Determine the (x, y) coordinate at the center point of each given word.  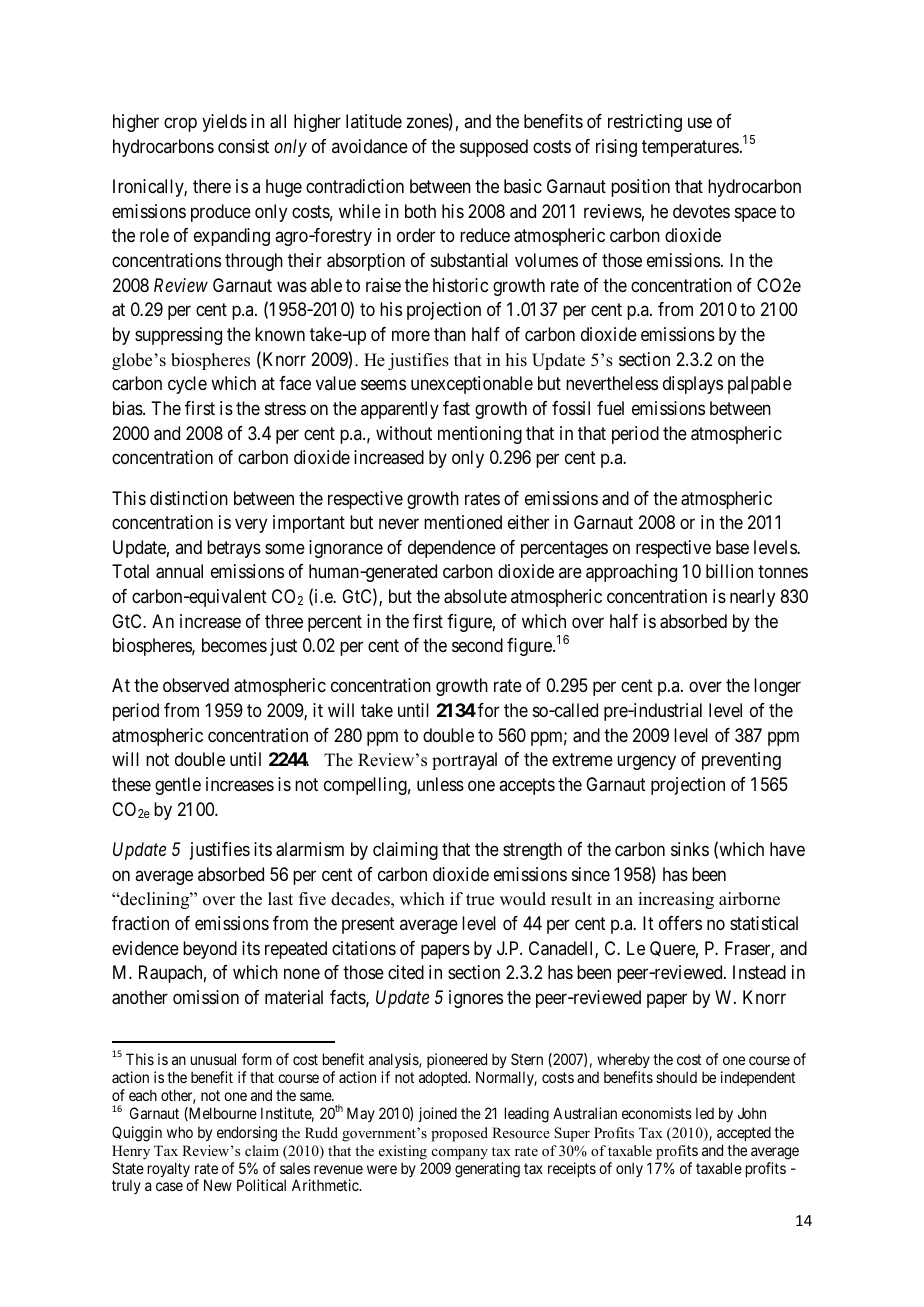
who (180, 1132)
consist (243, 146)
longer (777, 687)
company (460, 1154)
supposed (494, 148)
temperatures (690, 148)
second (477, 645)
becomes (234, 645)
